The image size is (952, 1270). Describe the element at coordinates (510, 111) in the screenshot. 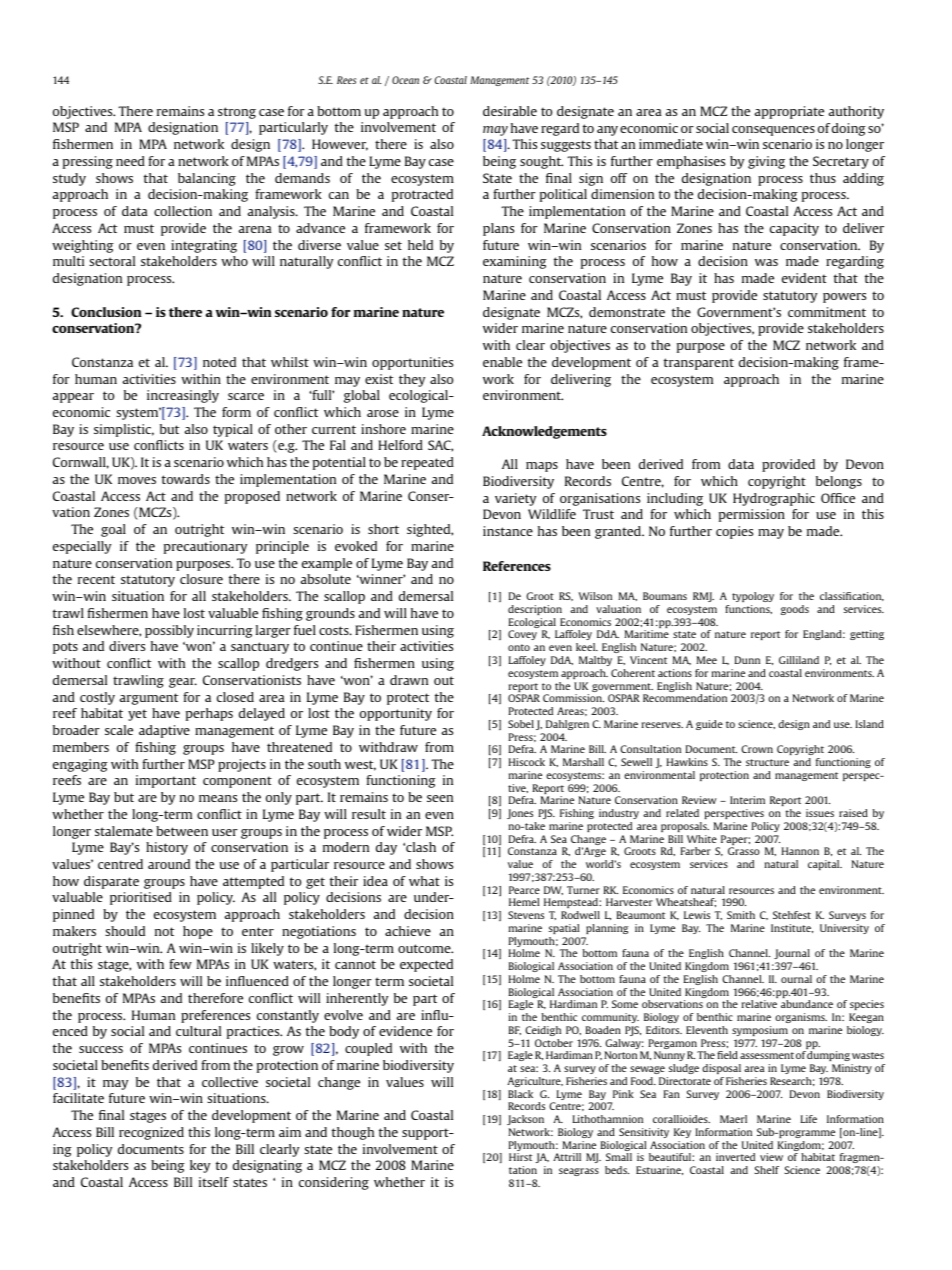

I see `desirable` at that location.
